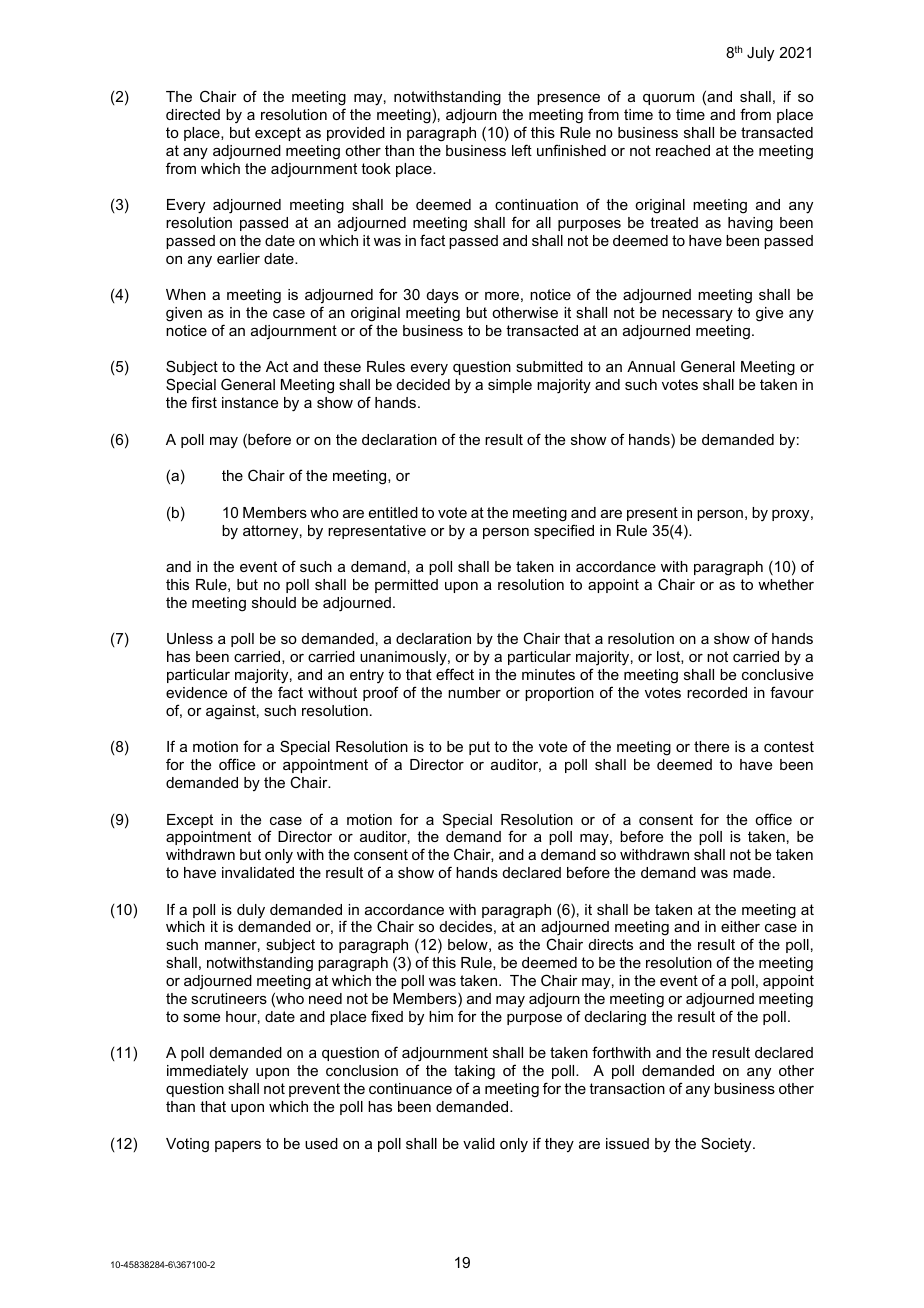 This page has width=924, height=1308. I want to click on evidence, so click(196, 692).
